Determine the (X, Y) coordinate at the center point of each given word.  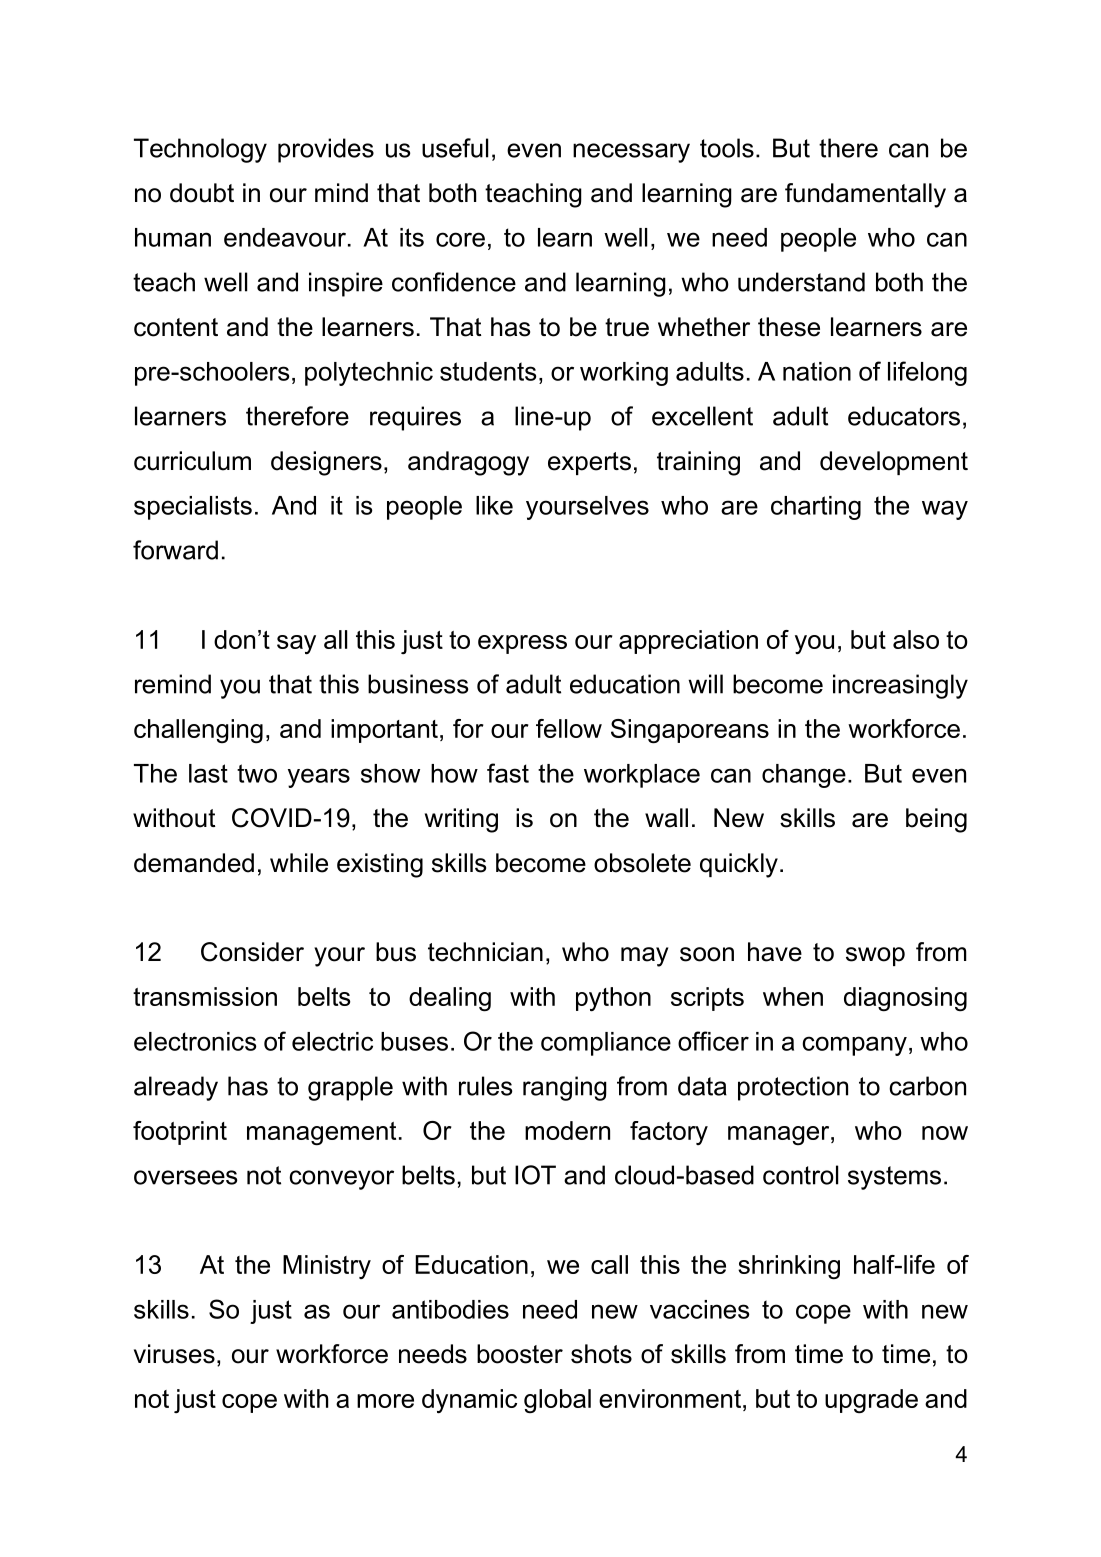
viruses (174, 1354)
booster (520, 1354)
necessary (631, 153)
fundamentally (865, 195)
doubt (202, 193)
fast (508, 773)
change (804, 776)
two (257, 773)
